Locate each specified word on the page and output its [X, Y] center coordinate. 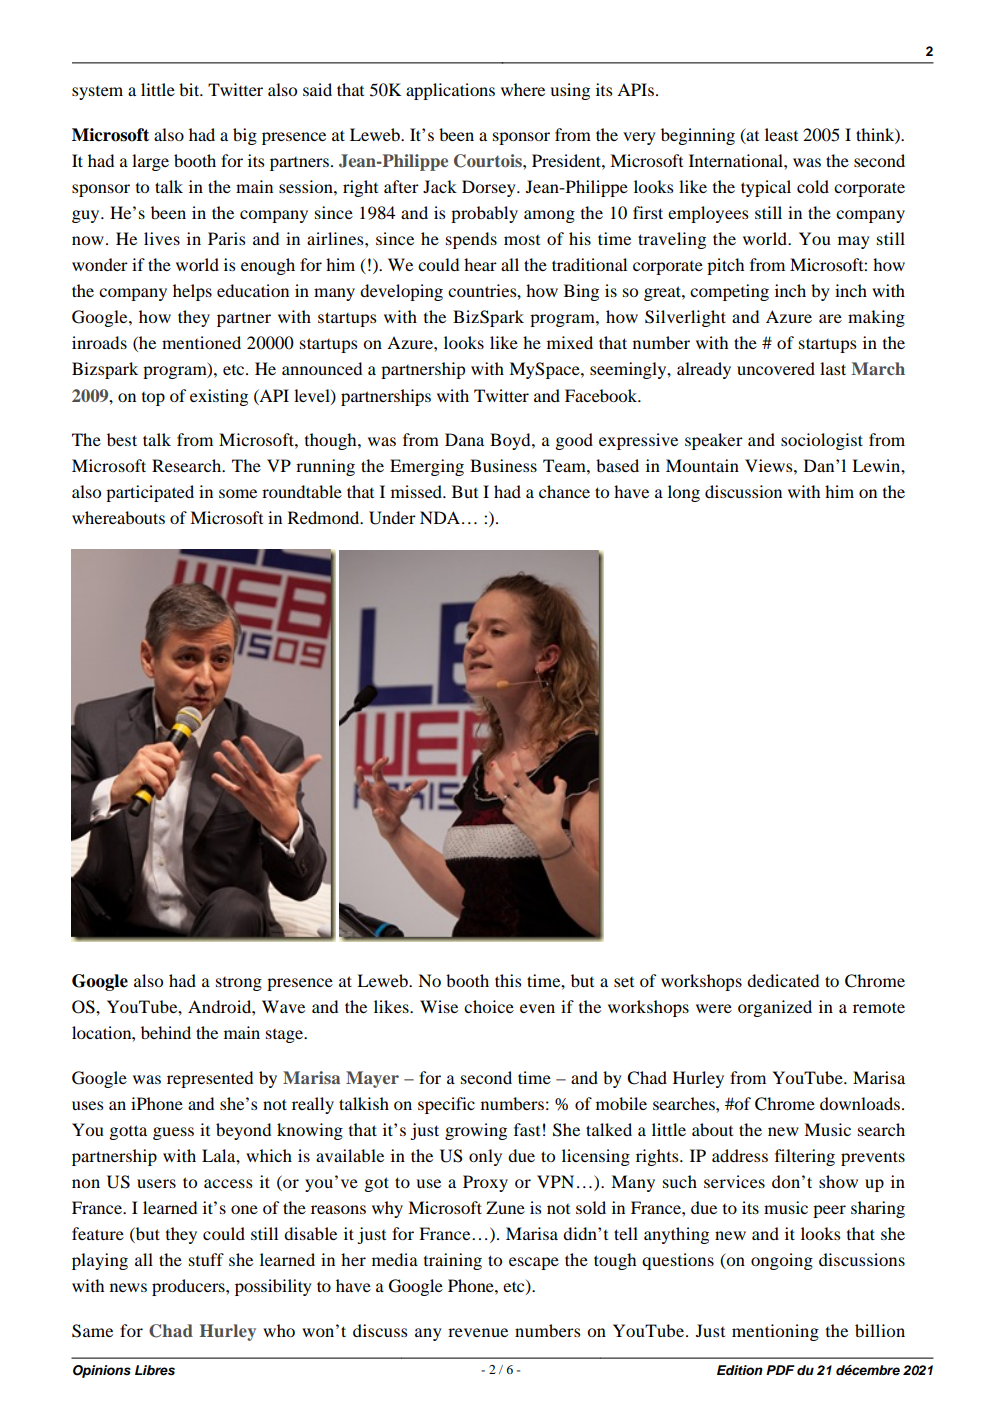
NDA [440, 517]
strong [239, 984]
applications [450, 91]
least [781, 134]
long [684, 493]
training [453, 1261]
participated [150, 493]
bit [190, 89]
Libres [155, 1370]
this [508, 980]
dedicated [783, 980]
